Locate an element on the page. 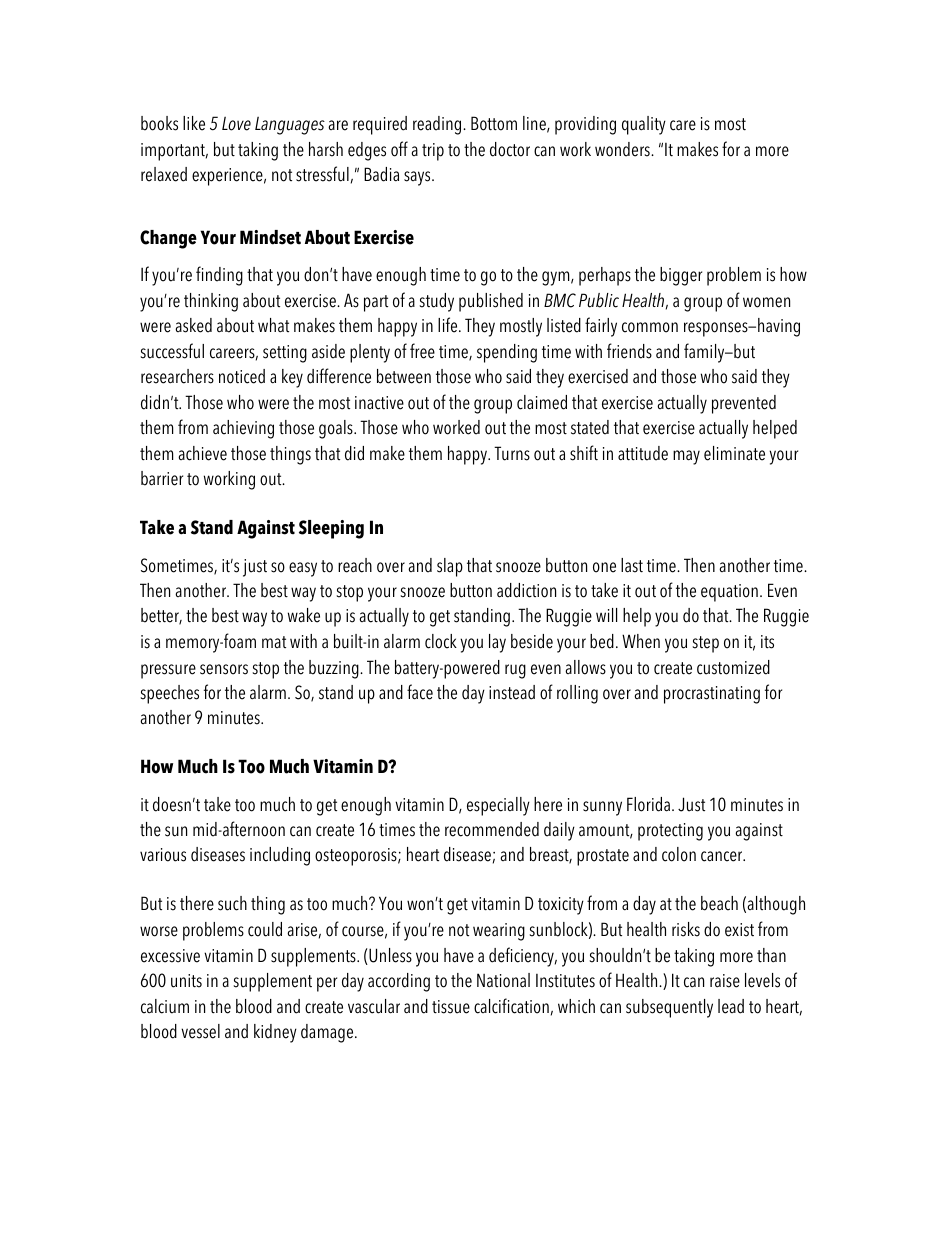 This page has width=952, height=1233. Love is located at coordinates (236, 124).
